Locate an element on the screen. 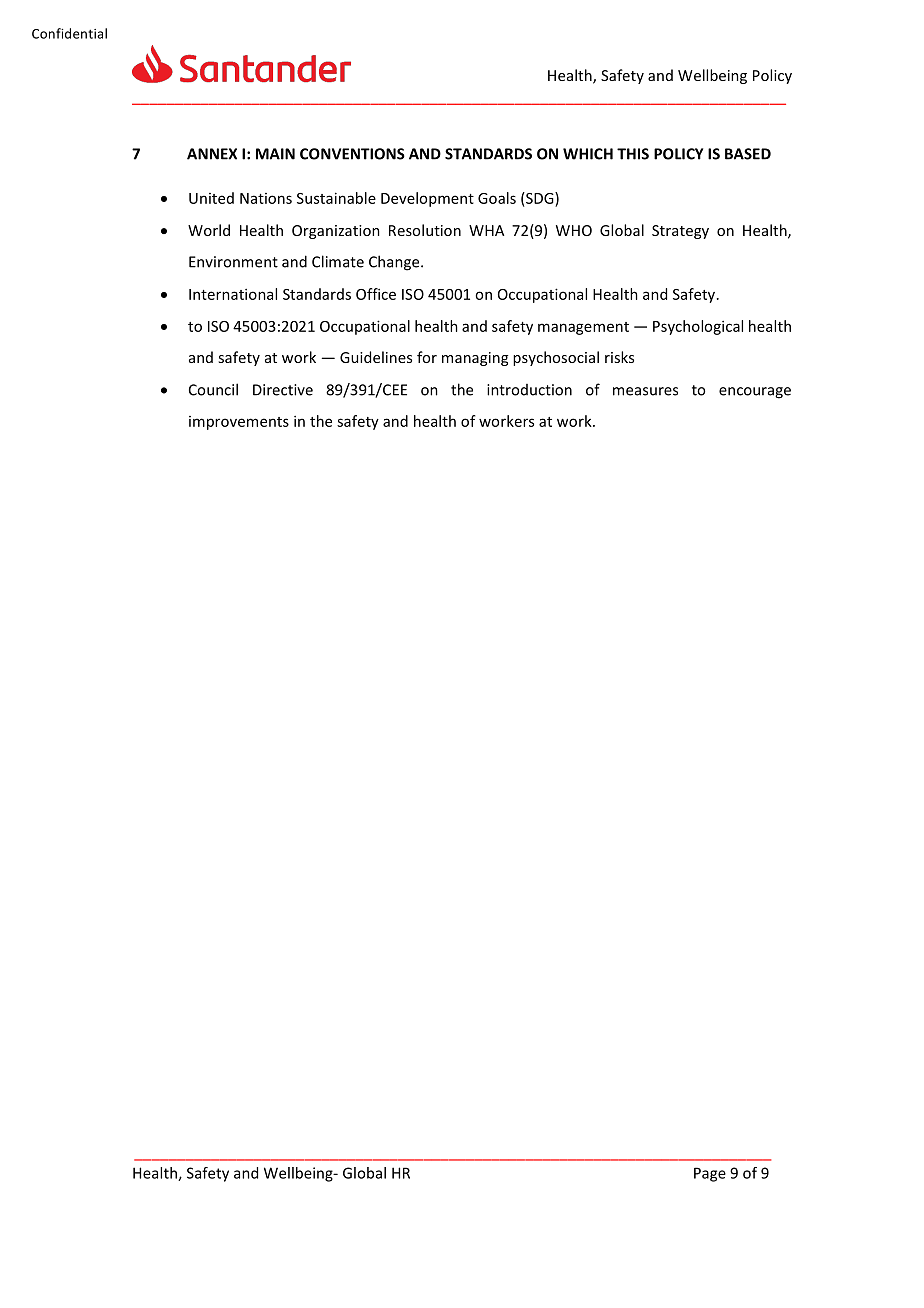 This screenshot has width=924, height=1308. for is located at coordinates (427, 357).
